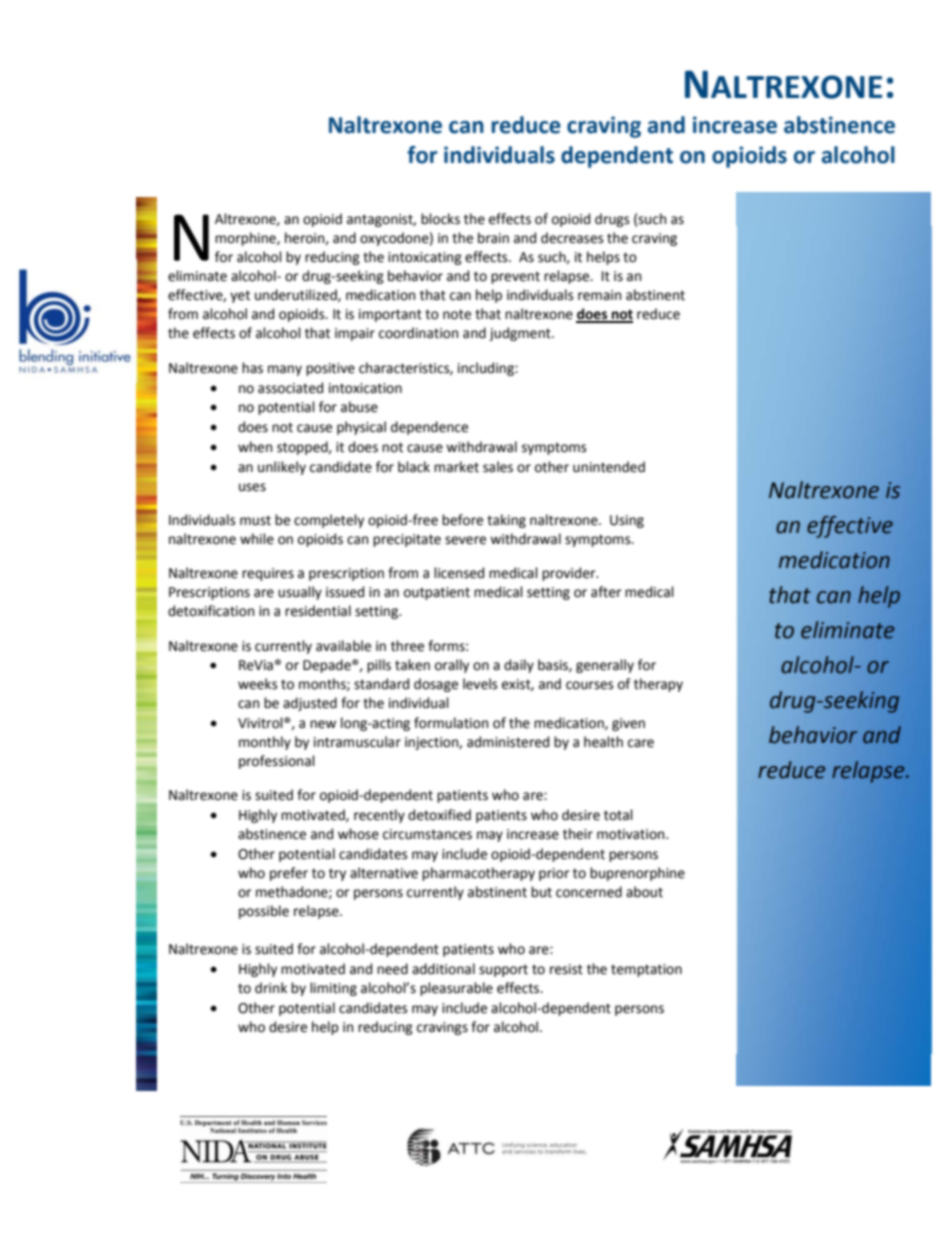 The width and height of the document is (952, 1233). Describe the element at coordinates (603, 742) in the document. I see `health` at that location.
